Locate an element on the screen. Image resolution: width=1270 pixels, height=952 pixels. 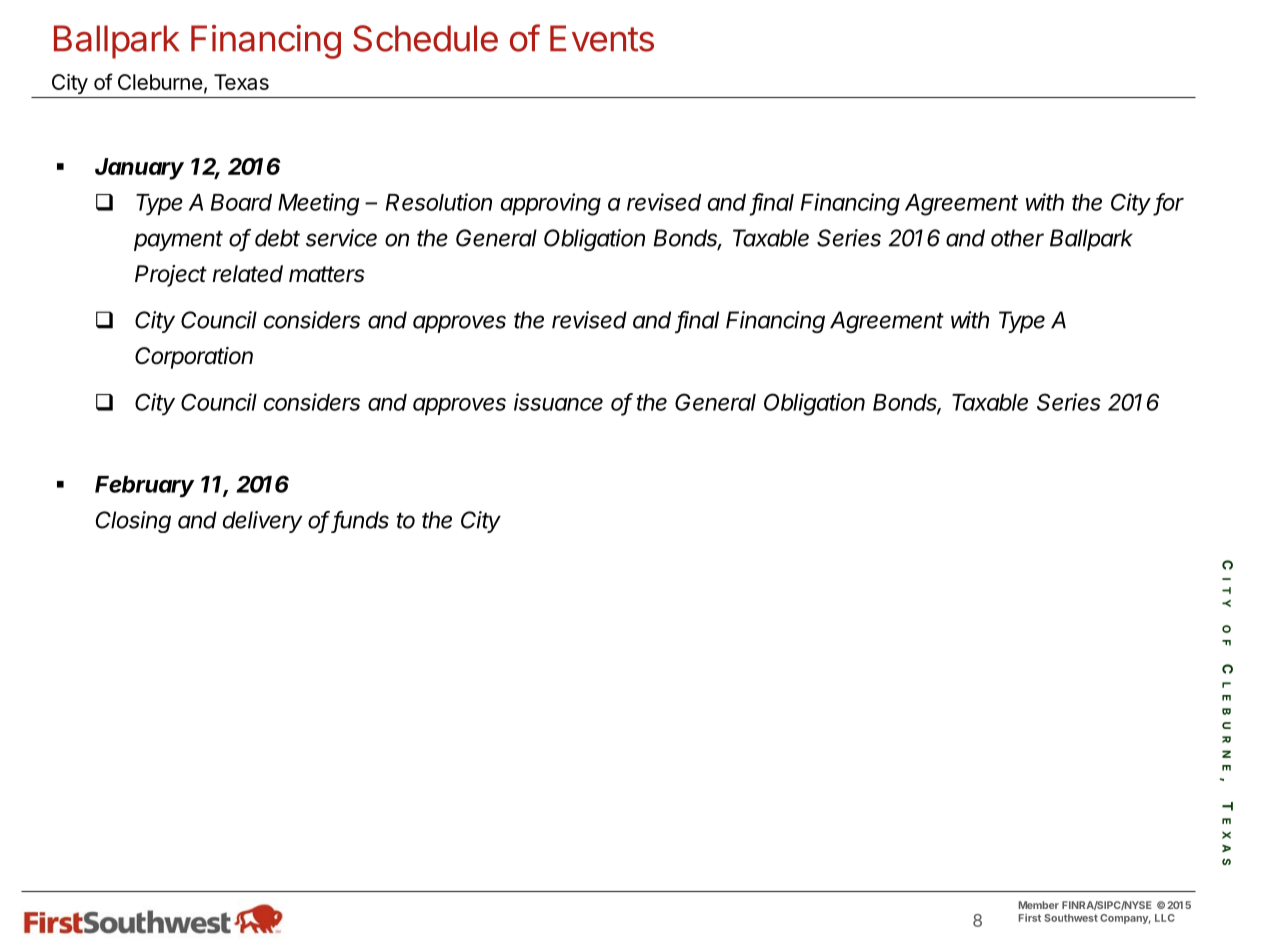
approving is located at coordinates (551, 204).
